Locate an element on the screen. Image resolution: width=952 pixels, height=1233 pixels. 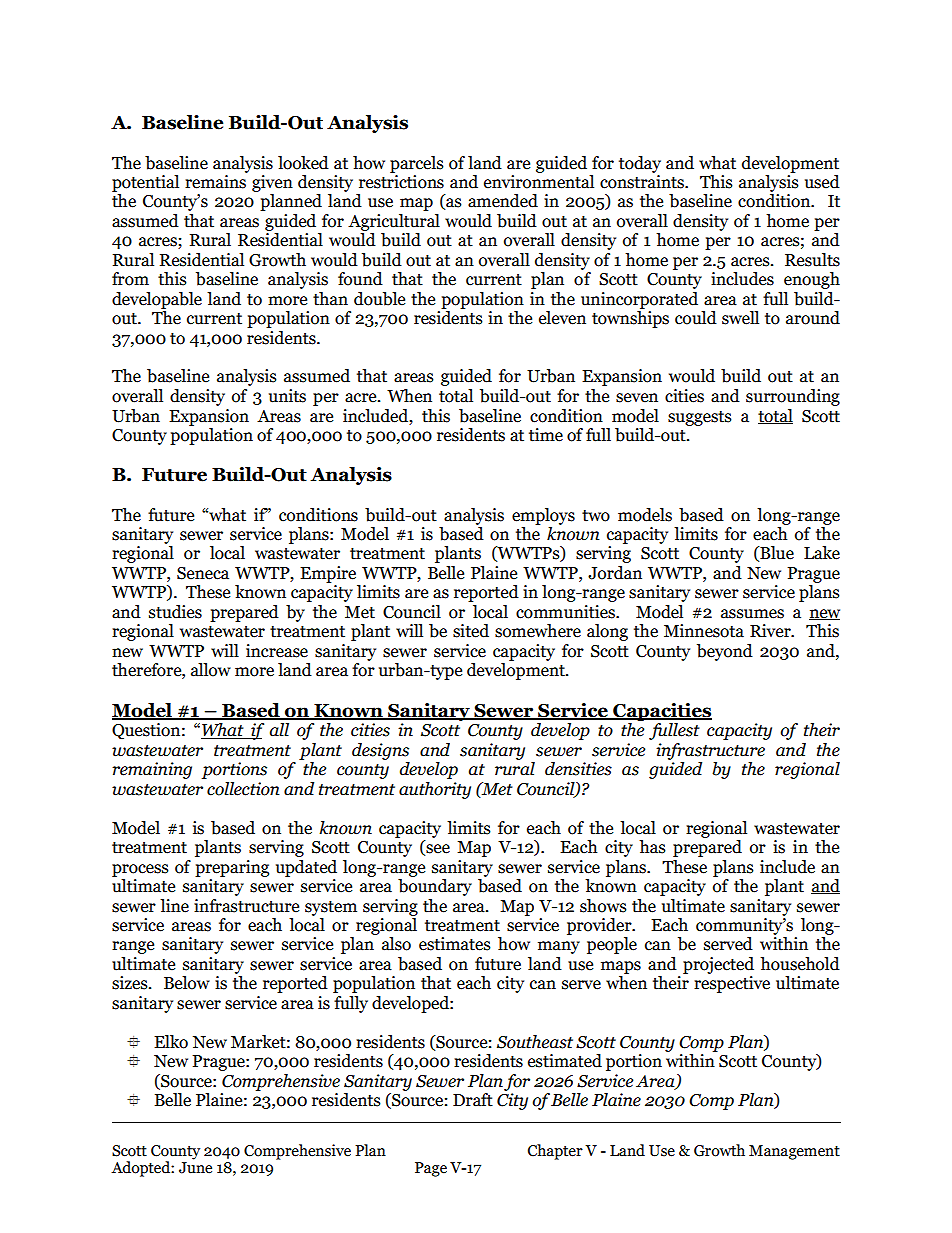
used is located at coordinates (822, 182).
